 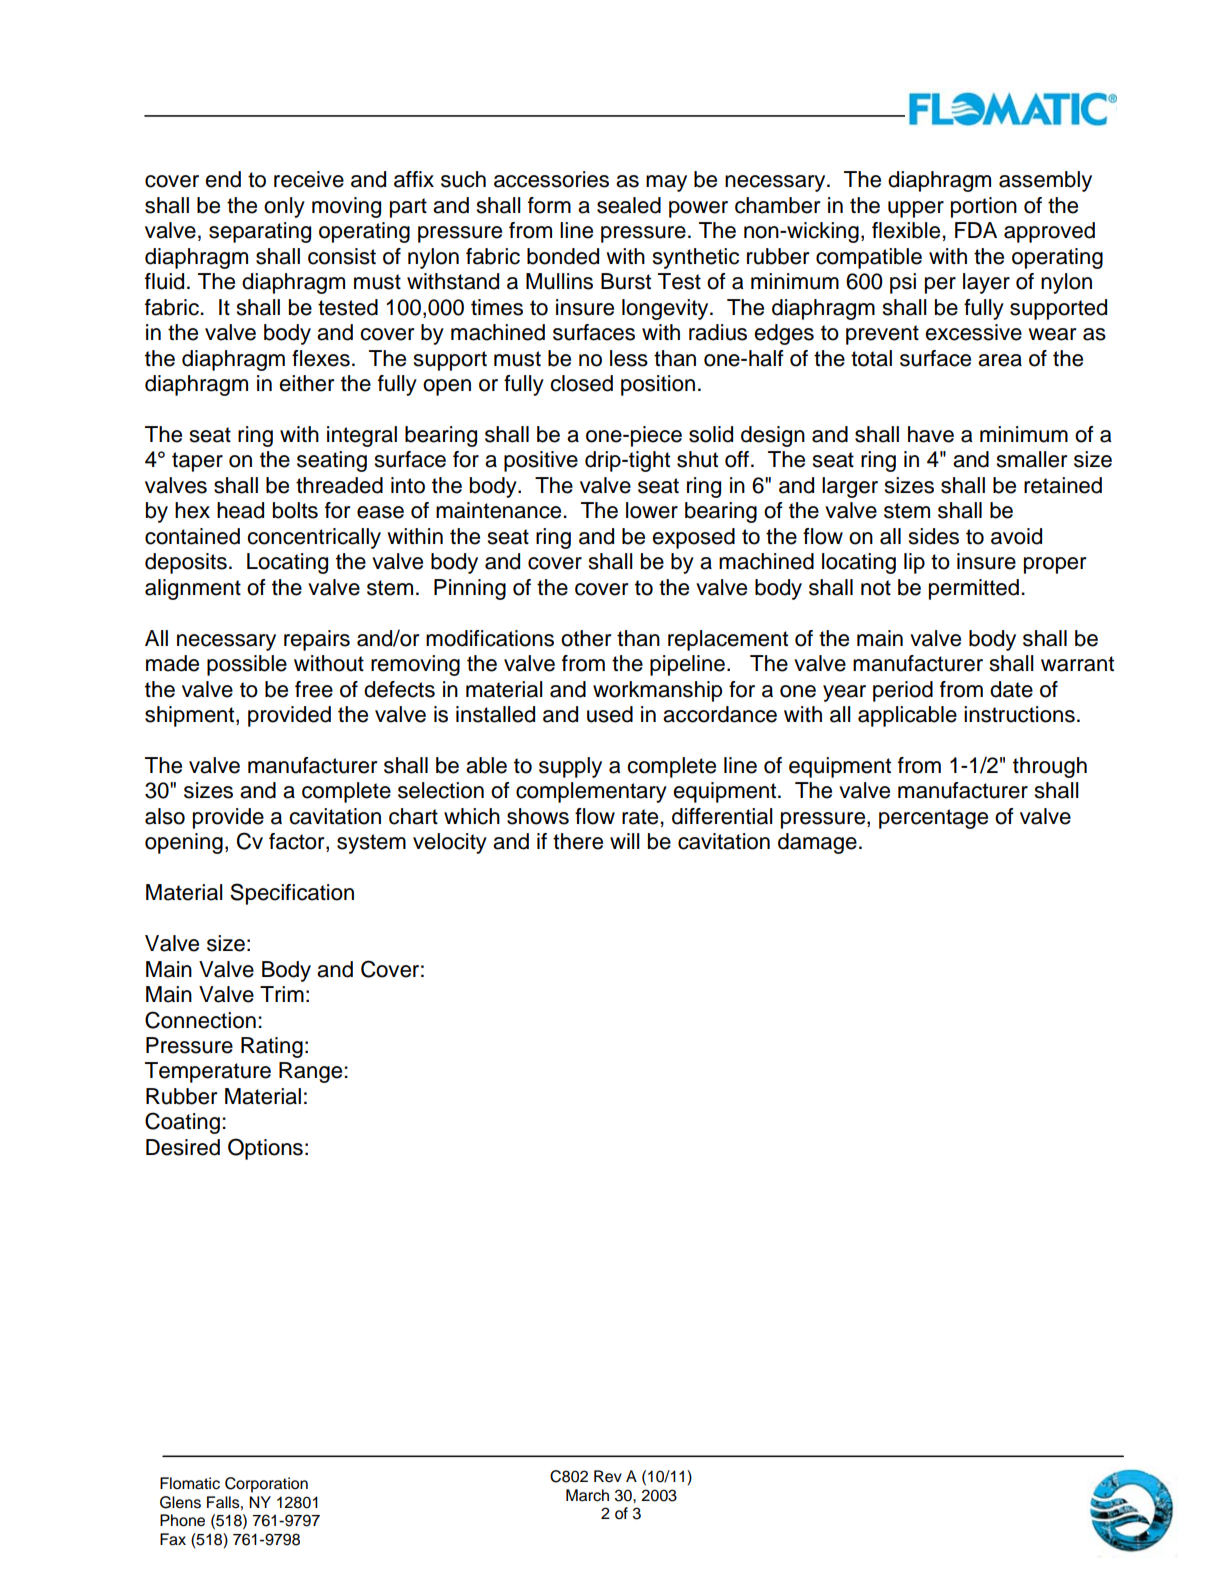 What do you see at coordinates (182, 1520) in the screenshot?
I see `Phone` at bounding box center [182, 1520].
